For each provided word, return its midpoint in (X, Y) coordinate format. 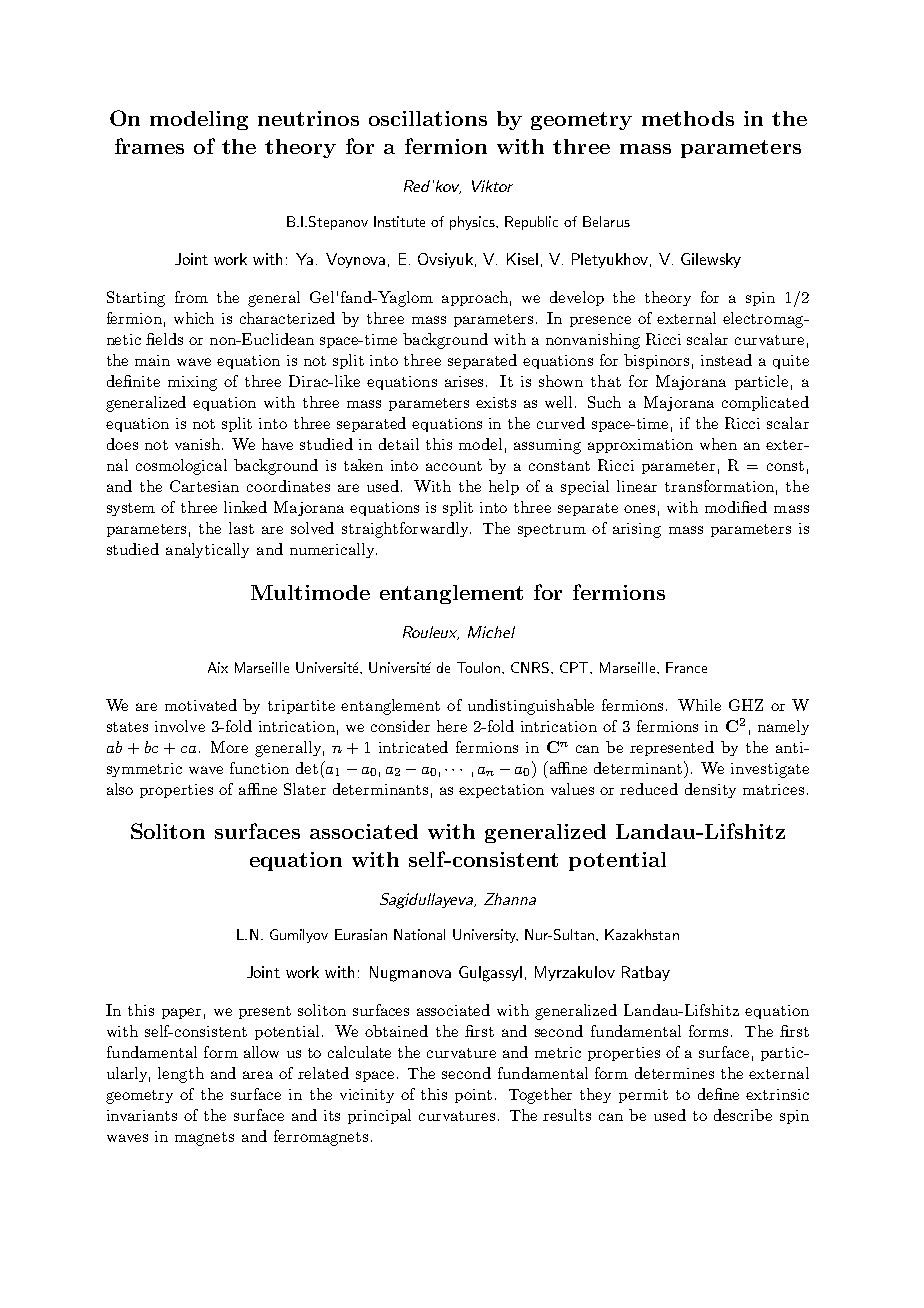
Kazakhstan (642, 934)
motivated (201, 705)
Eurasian (361, 934)
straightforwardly (406, 530)
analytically (207, 550)
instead (726, 360)
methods (688, 118)
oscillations (428, 118)
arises (466, 381)
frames (149, 146)
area (258, 1075)
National (419, 934)
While (699, 705)
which (194, 318)
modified (736, 507)
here (452, 726)
